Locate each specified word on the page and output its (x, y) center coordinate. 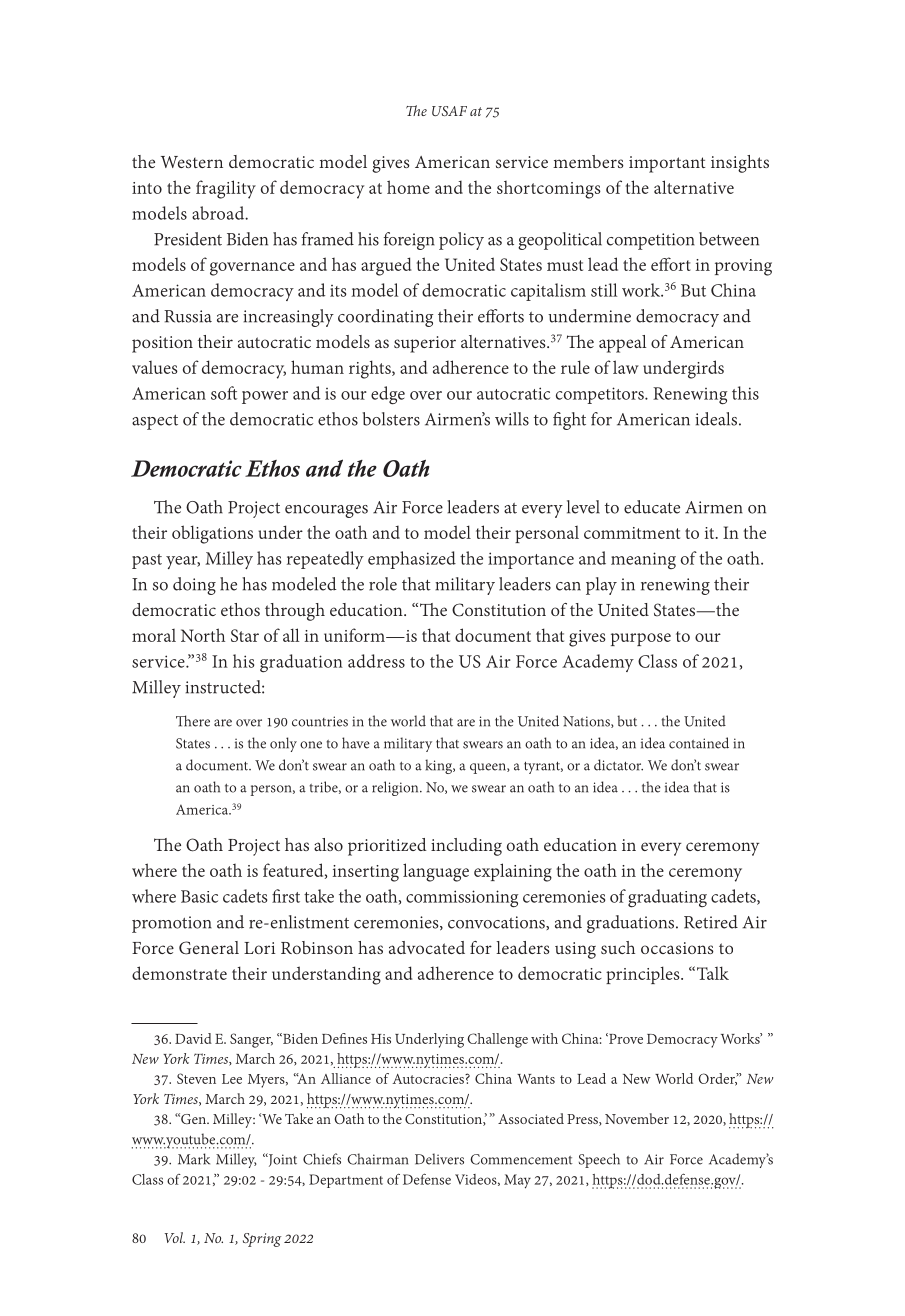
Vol (175, 1237)
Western (192, 162)
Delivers (439, 1159)
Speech (599, 1160)
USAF (449, 111)
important (667, 164)
